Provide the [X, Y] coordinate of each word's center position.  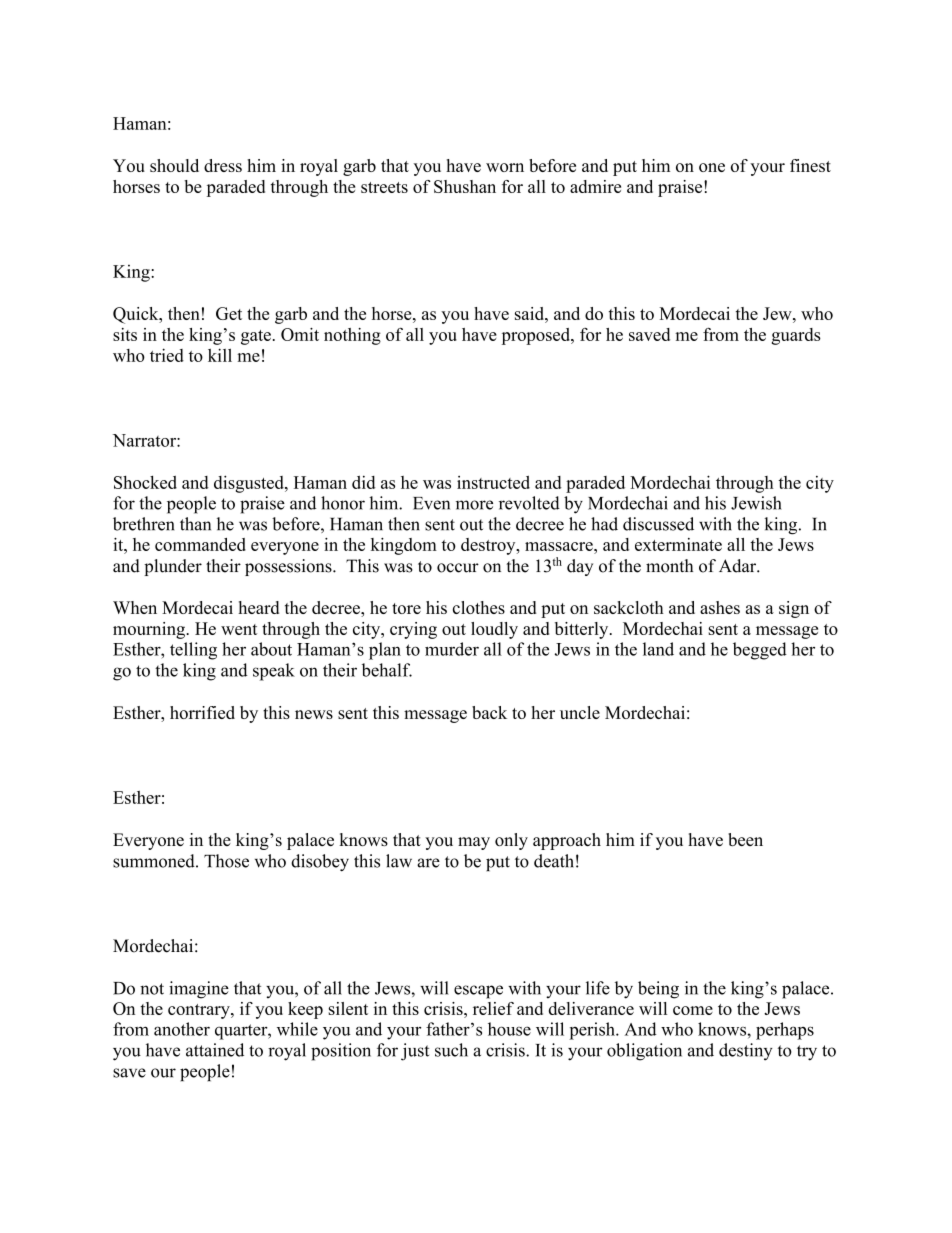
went [239, 629]
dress [223, 165]
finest [810, 165]
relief [493, 1008]
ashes [720, 607]
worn [505, 167]
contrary [200, 1011]
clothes [479, 607]
